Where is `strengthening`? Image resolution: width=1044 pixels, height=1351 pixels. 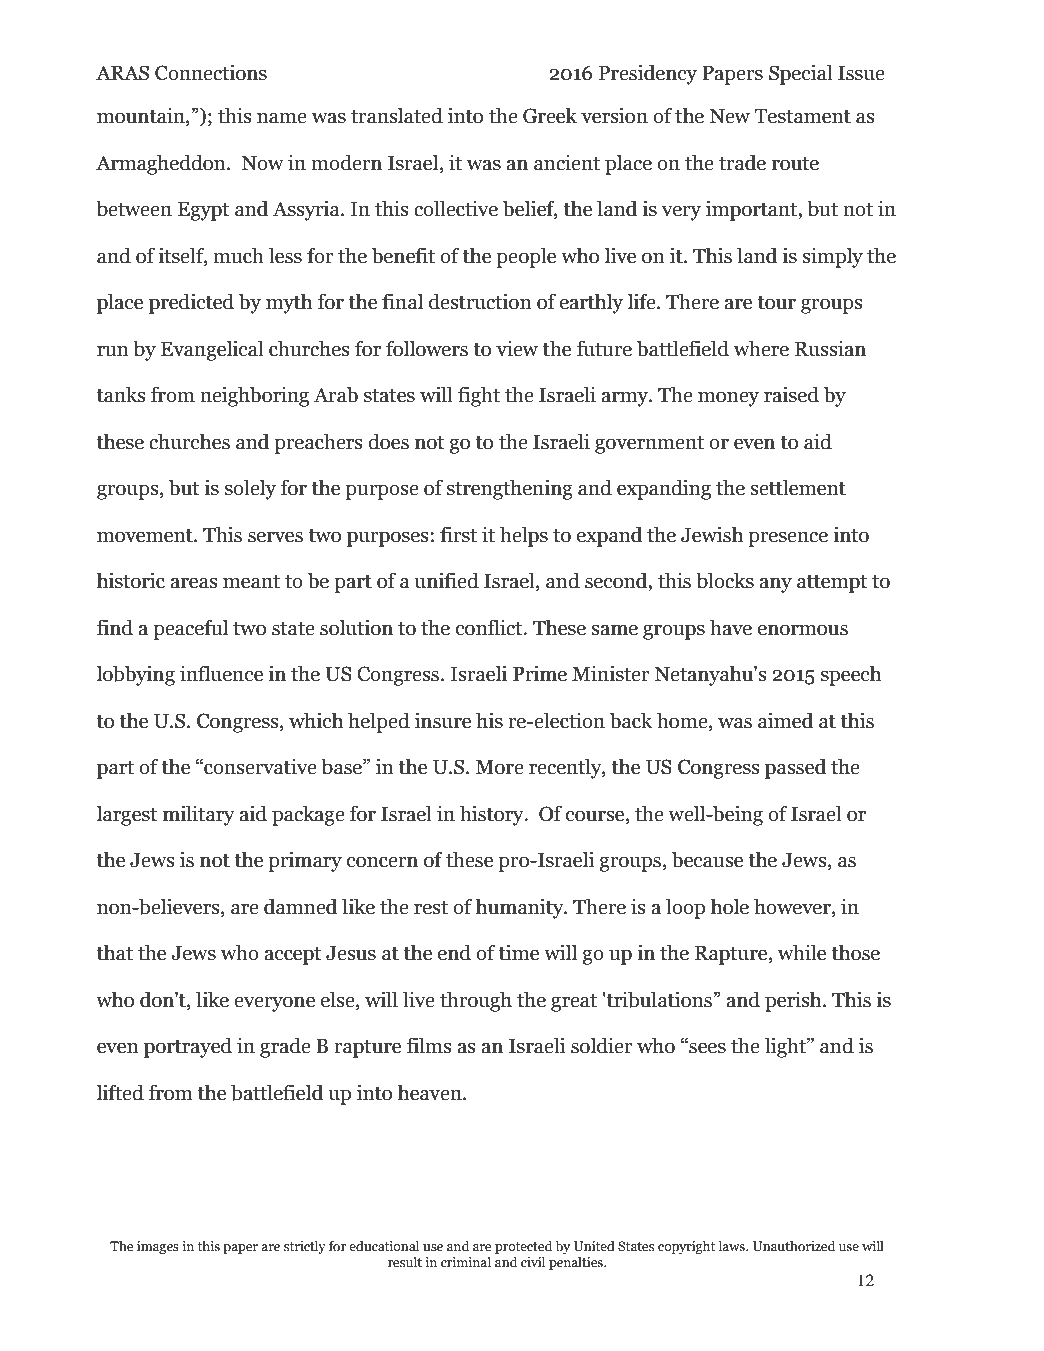 strengthening is located at coordinates (510, 489).
